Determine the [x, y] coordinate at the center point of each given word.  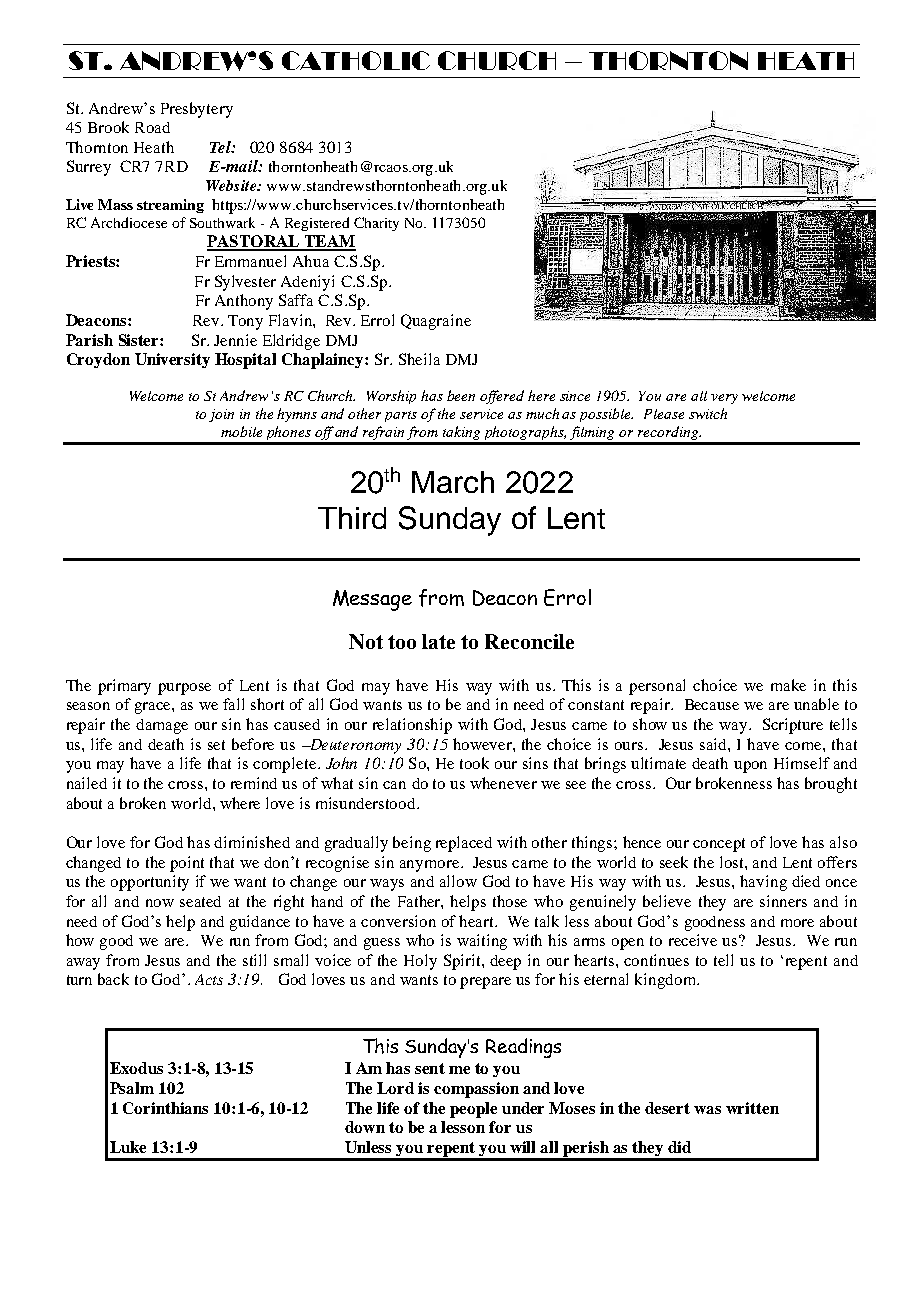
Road [152, 127]
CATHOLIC [356, 60]
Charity [376, 224]
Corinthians [165, 1108]
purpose [184, 689]
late [438, 641]
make [788, 685]
